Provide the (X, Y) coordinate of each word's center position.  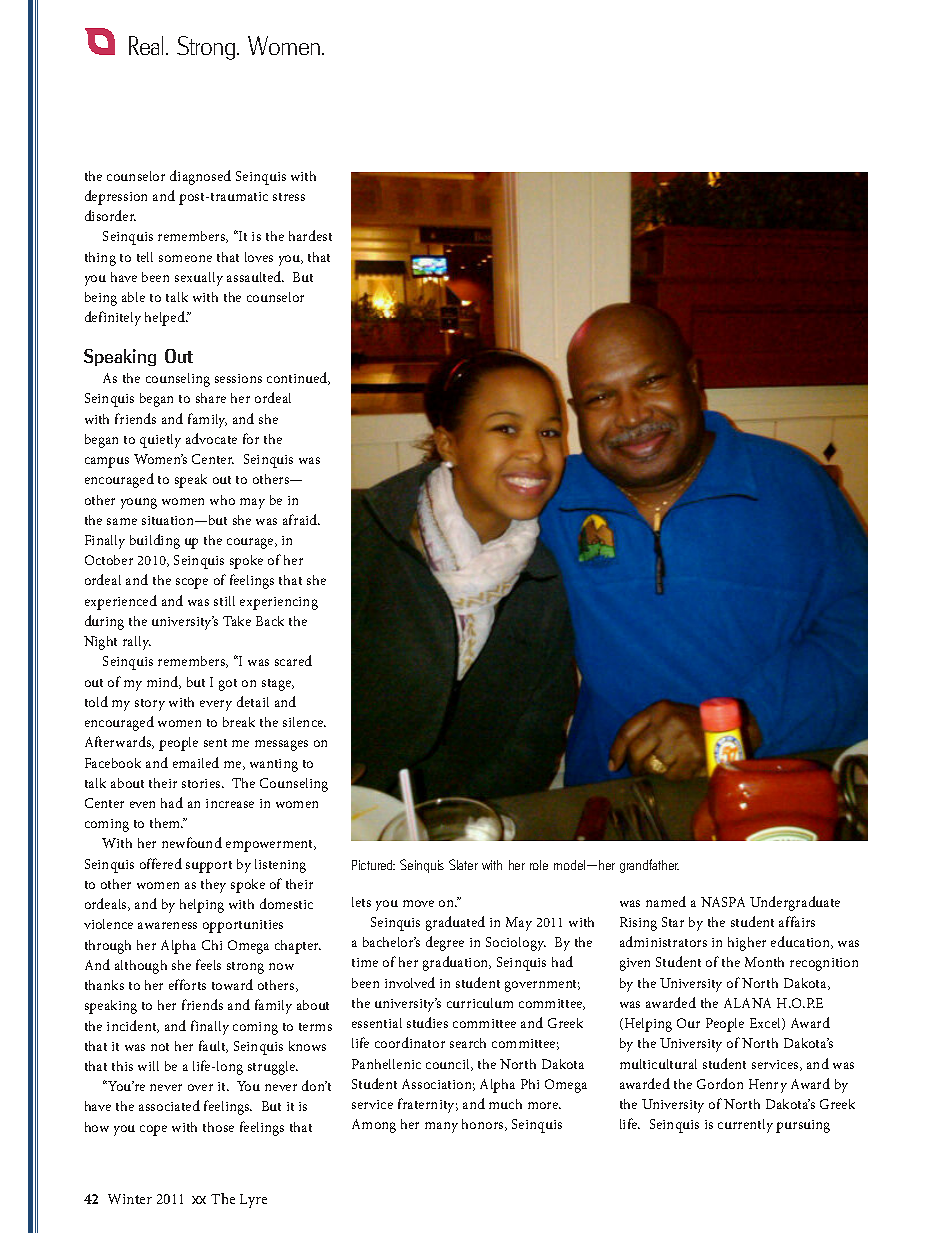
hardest (310, 235)
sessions (238, 378)
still (224, 601)
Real (148, 45)
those (218, 1127)
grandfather (649, 866)
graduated (455, 923)
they (213, 886)
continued (298, 378)
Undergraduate (795, 903)
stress (289, 197)
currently (745, 1126)
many (441, 1127)
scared (293, 660)
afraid (301, 519)
